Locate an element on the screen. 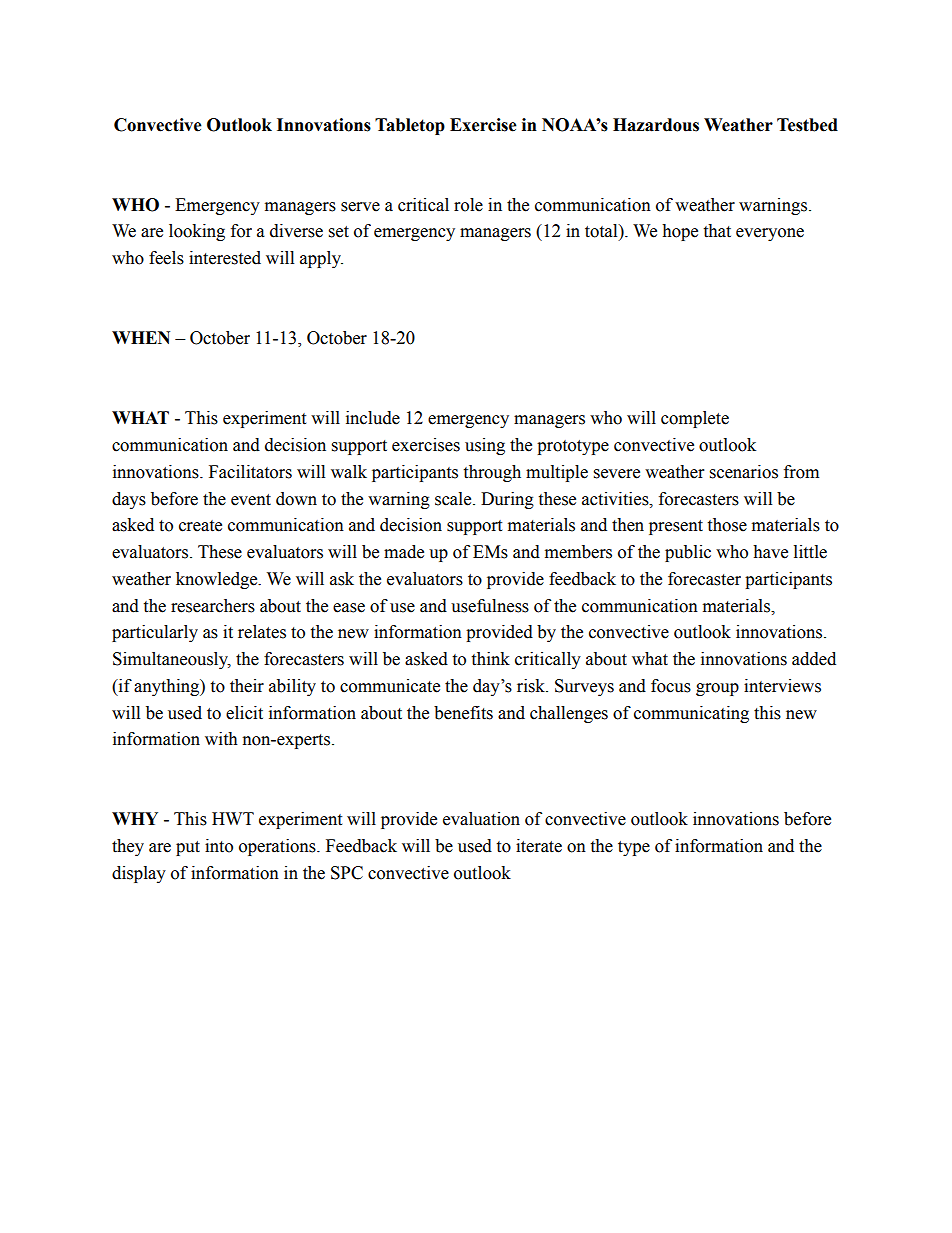  looking is located at coordinates (197, 232).
